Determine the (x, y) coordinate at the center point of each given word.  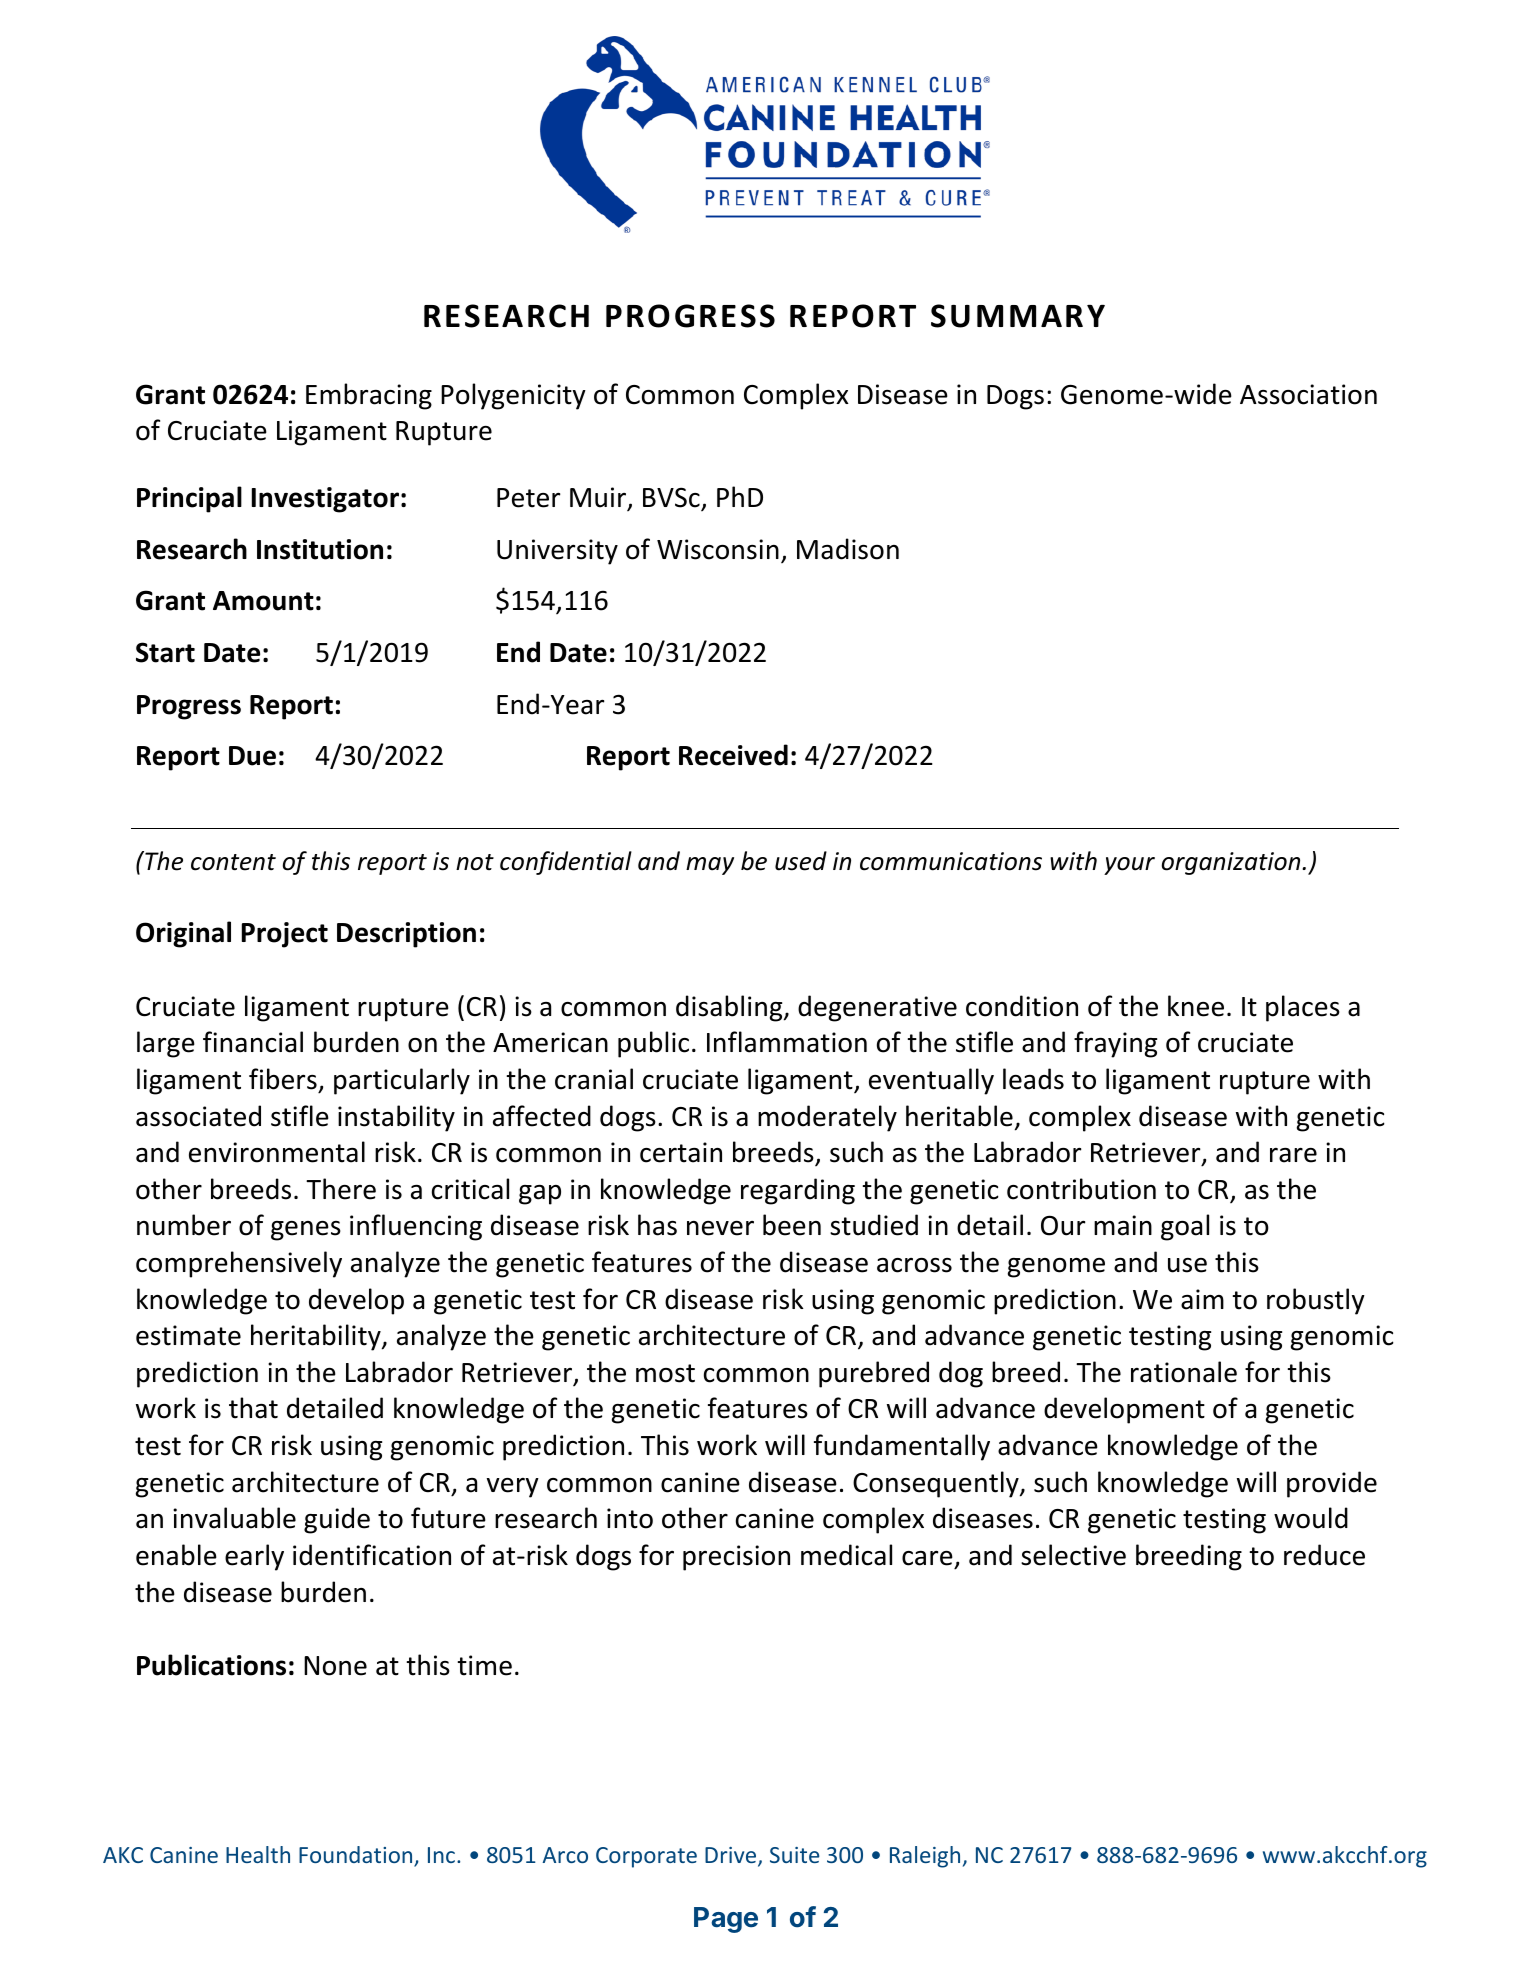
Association (1308, 394)
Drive (732, 1856)
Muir (599, 498)
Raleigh (925, 1857)
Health (258, 1854)
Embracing (369, 396)
